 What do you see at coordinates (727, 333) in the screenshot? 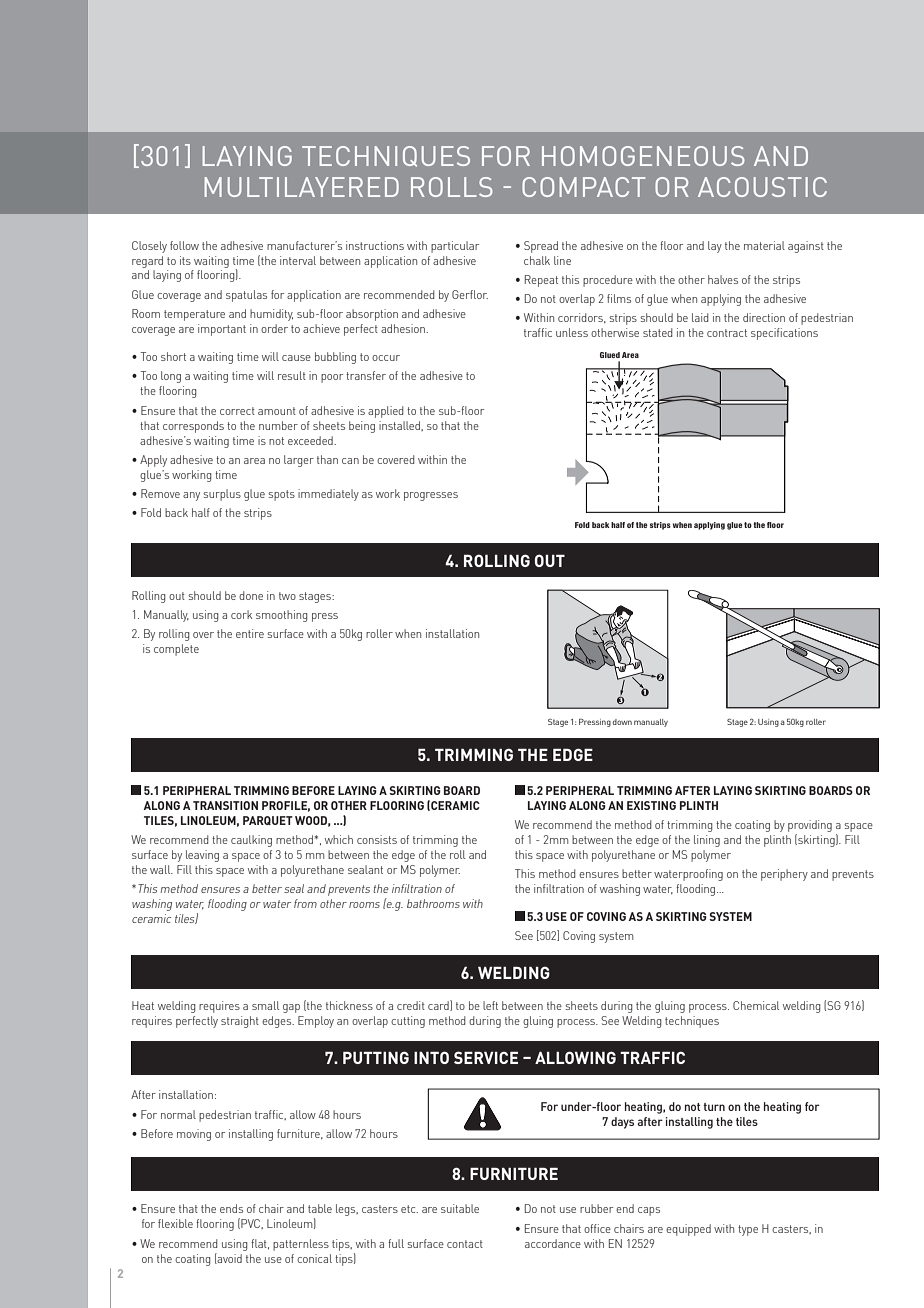
I see `contract` at bounding box center [727, 333].
